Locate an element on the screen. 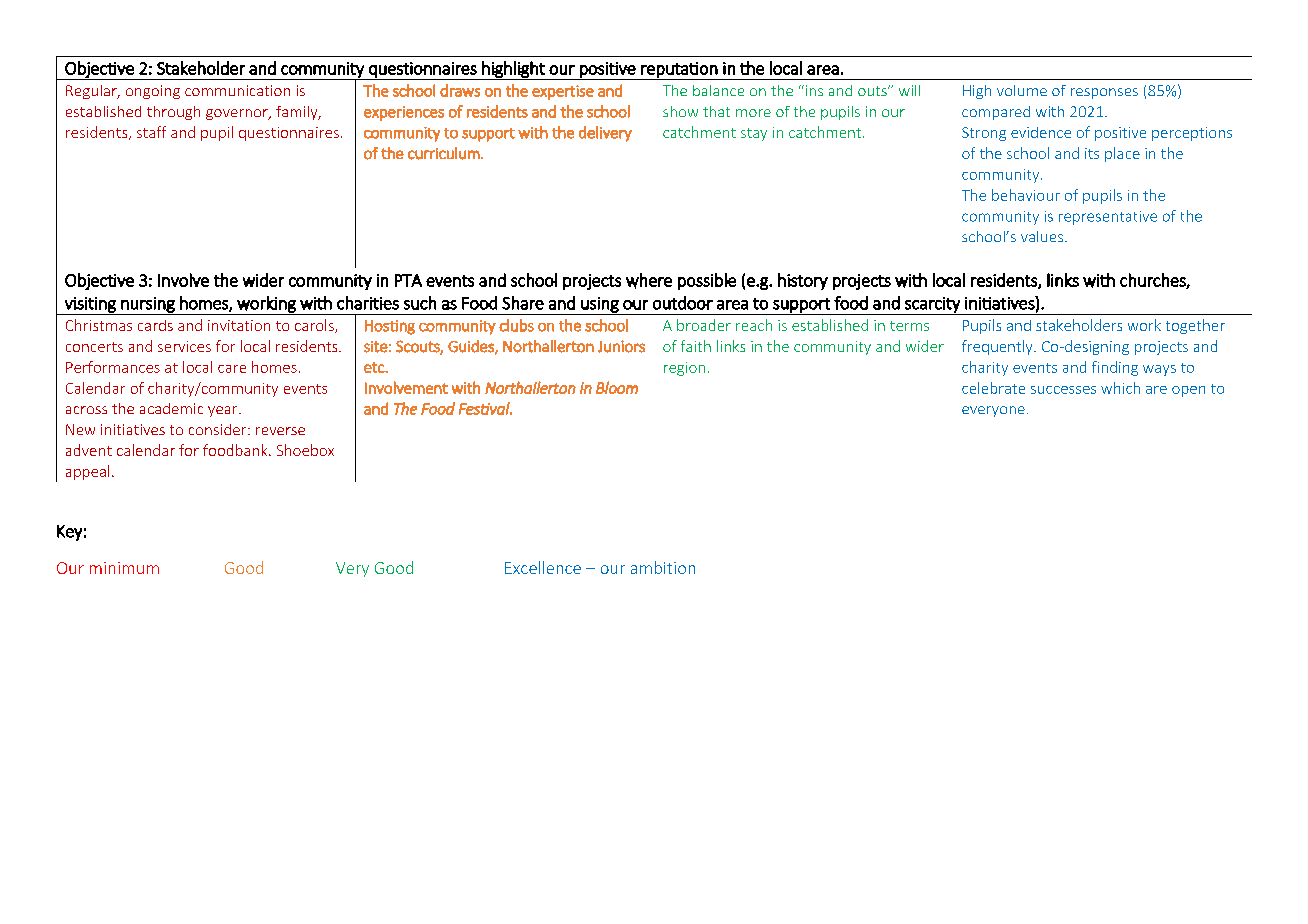 This screenshot has height=924, width=1308. minimum is located at coordinates (124, 568).
